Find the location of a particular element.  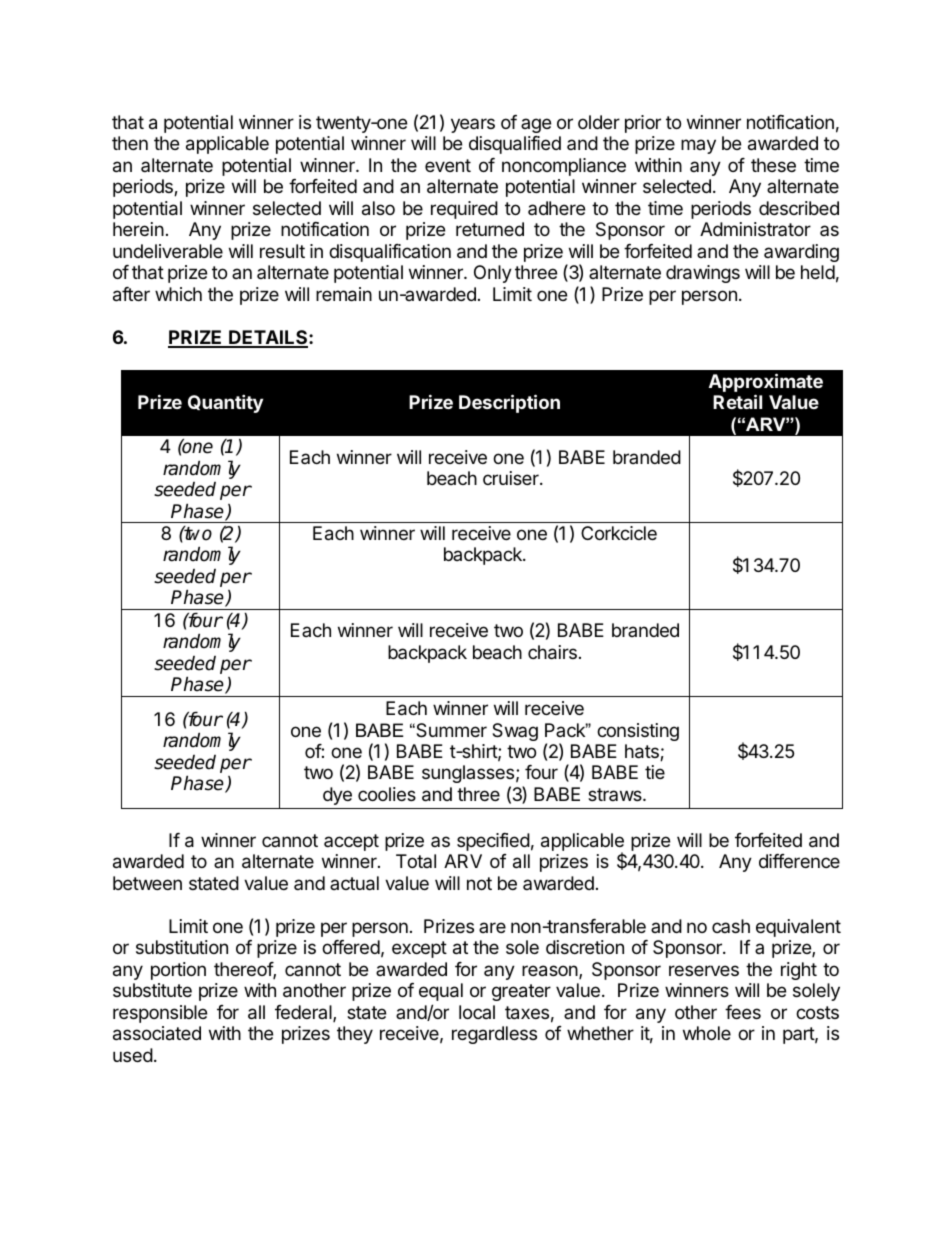

local is located at coordinates (477, 1012).
